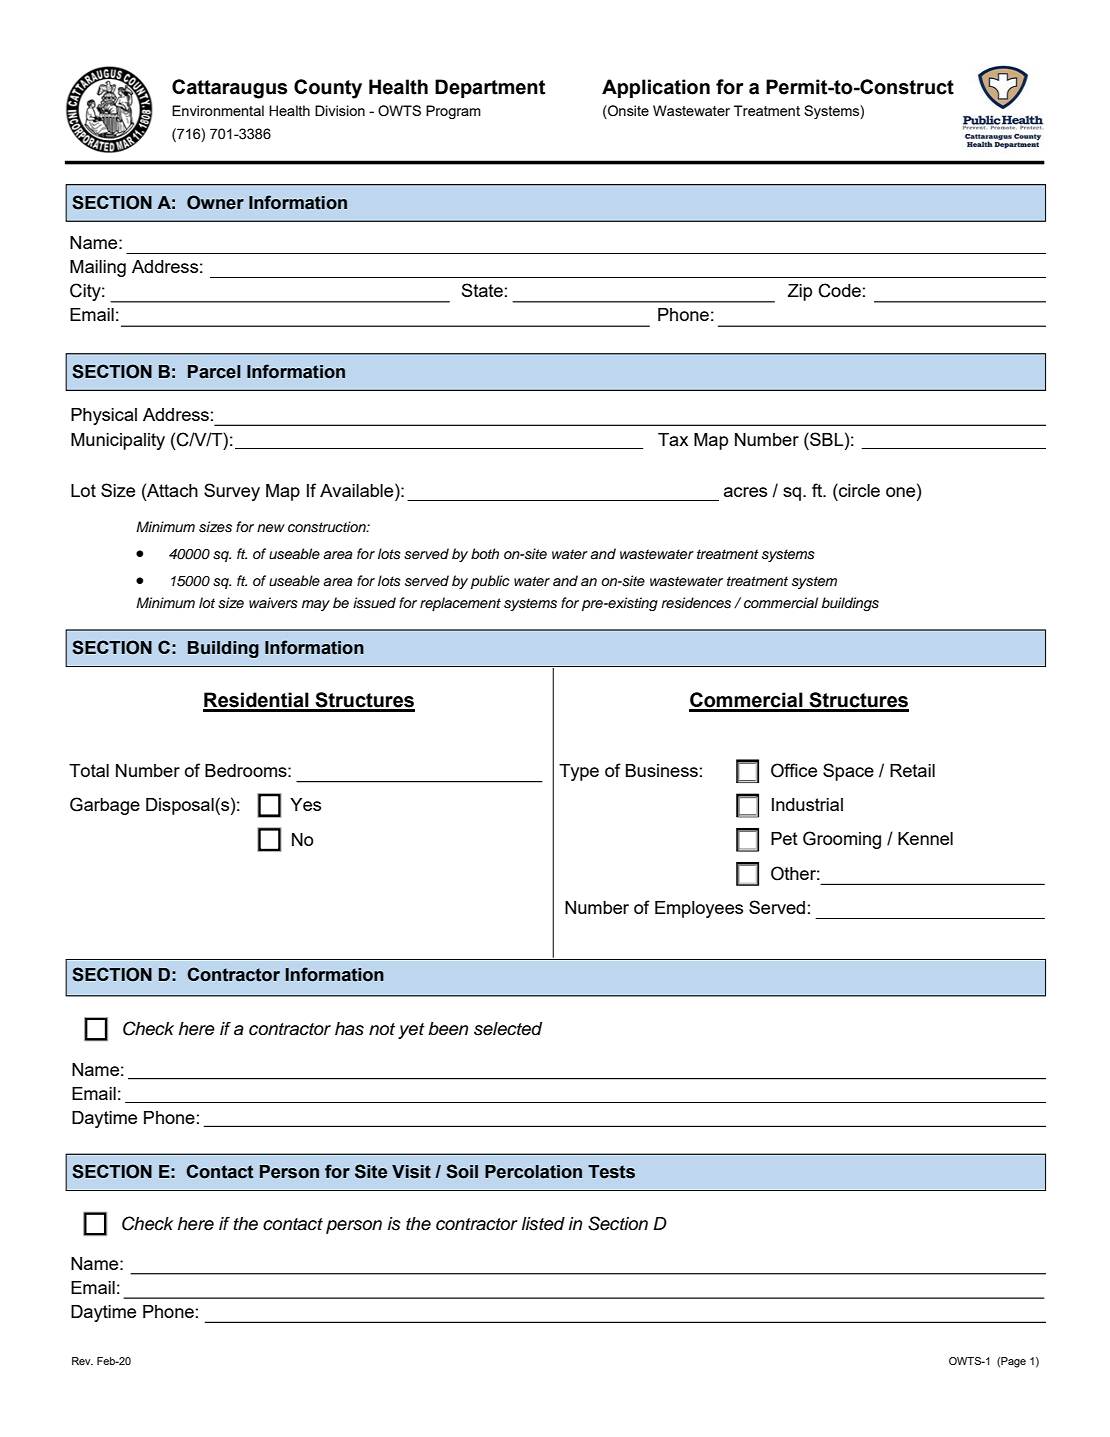 This screenshot has width=1110, height=1437. I want to click on Environmental, so click(218, 110).
